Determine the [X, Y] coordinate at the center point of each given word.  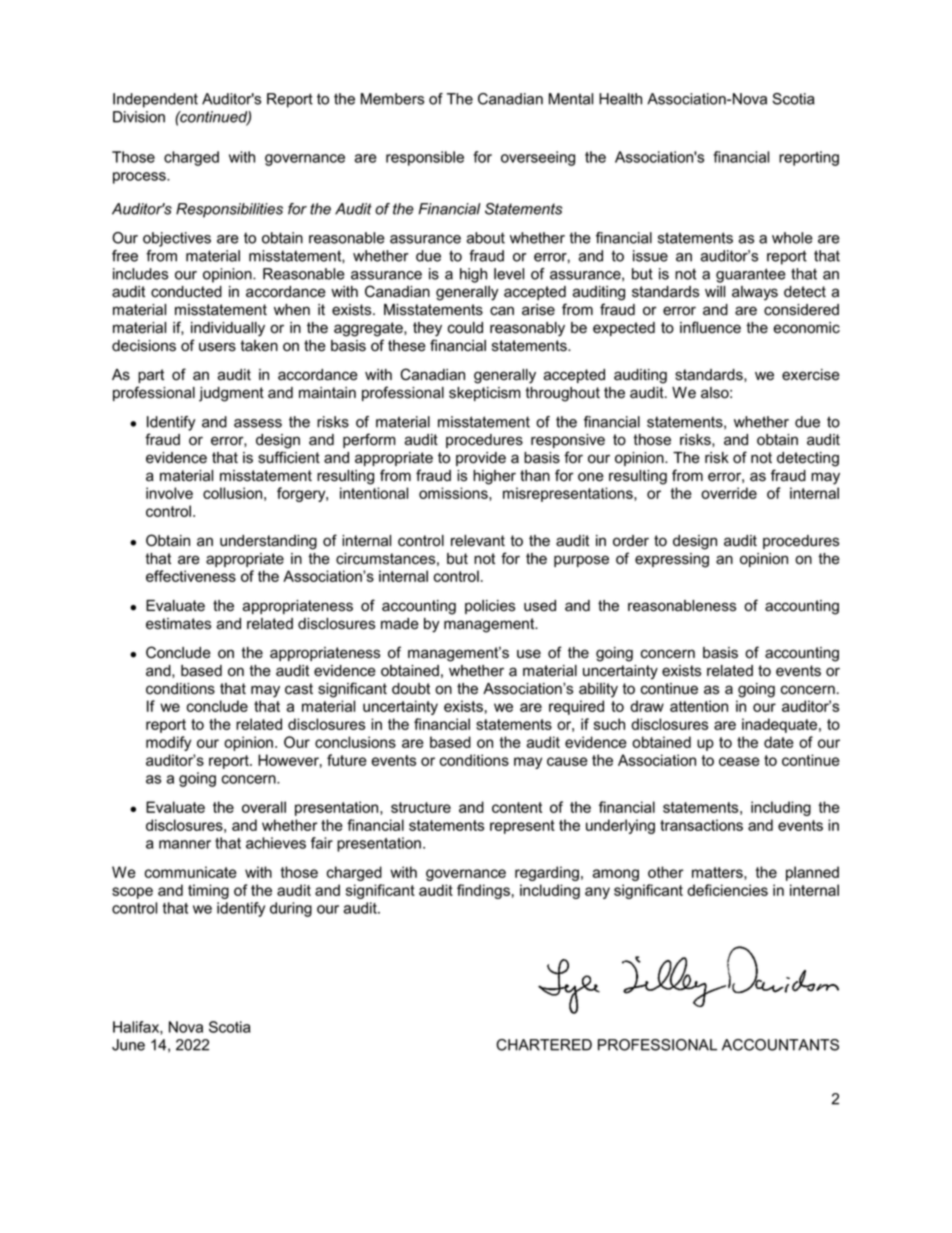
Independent [155, 100]
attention [699, 706]
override [729, 493]
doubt [411, 689]
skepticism [484, 394]
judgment [231, 394]
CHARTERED [544, 1045]
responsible [425, 158]
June [128, 1045]
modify [168, 743]
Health [620, 99]
